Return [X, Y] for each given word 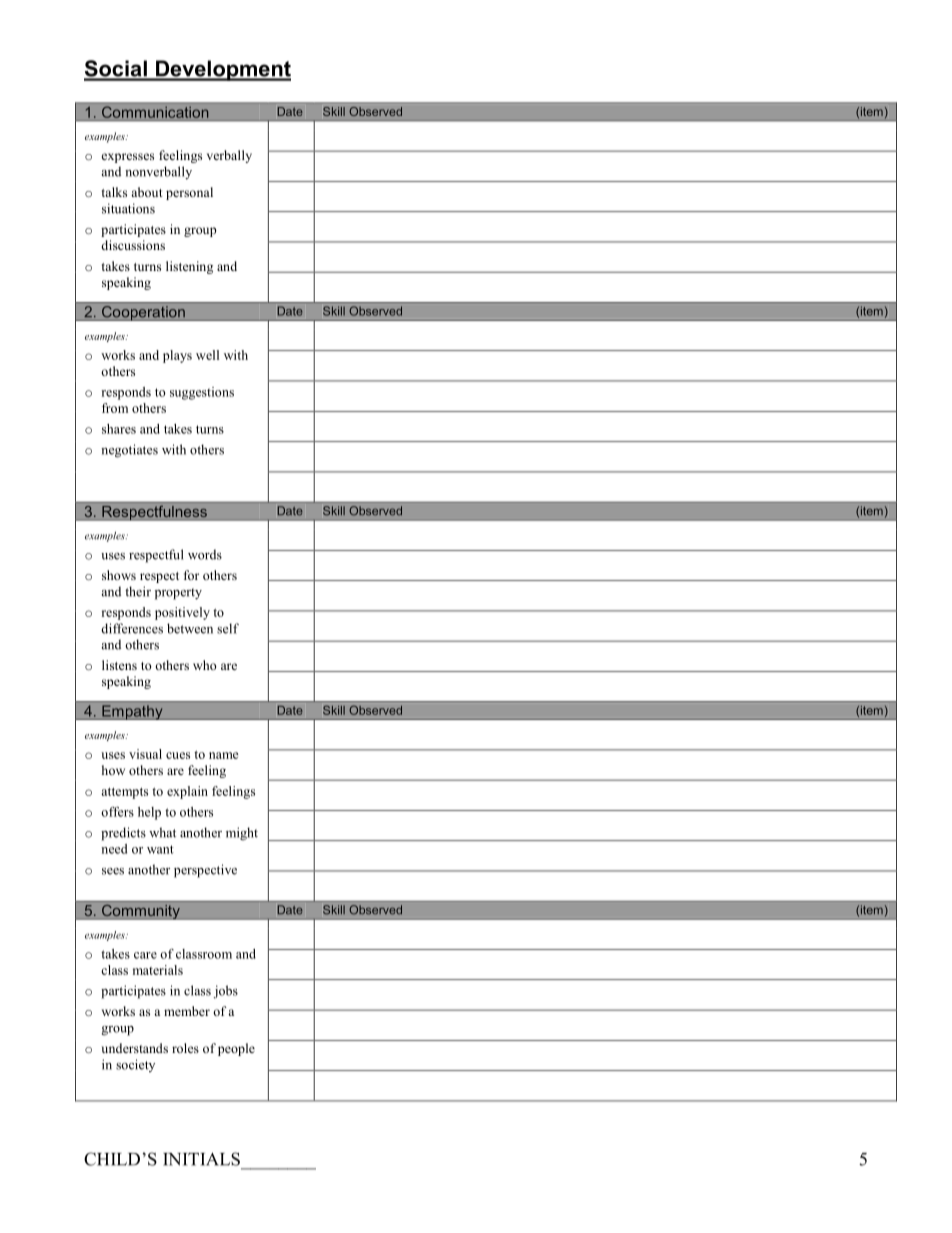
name [224, 755]
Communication [155, 112]
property [178, 594]
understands [134, 1048]
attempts [124, 793]
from [115, 408]
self [228, 628]
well [207, 355]
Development [222, 70]
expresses [128, 158]
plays [177, 356]
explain [187, 792]
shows [119, 575]
